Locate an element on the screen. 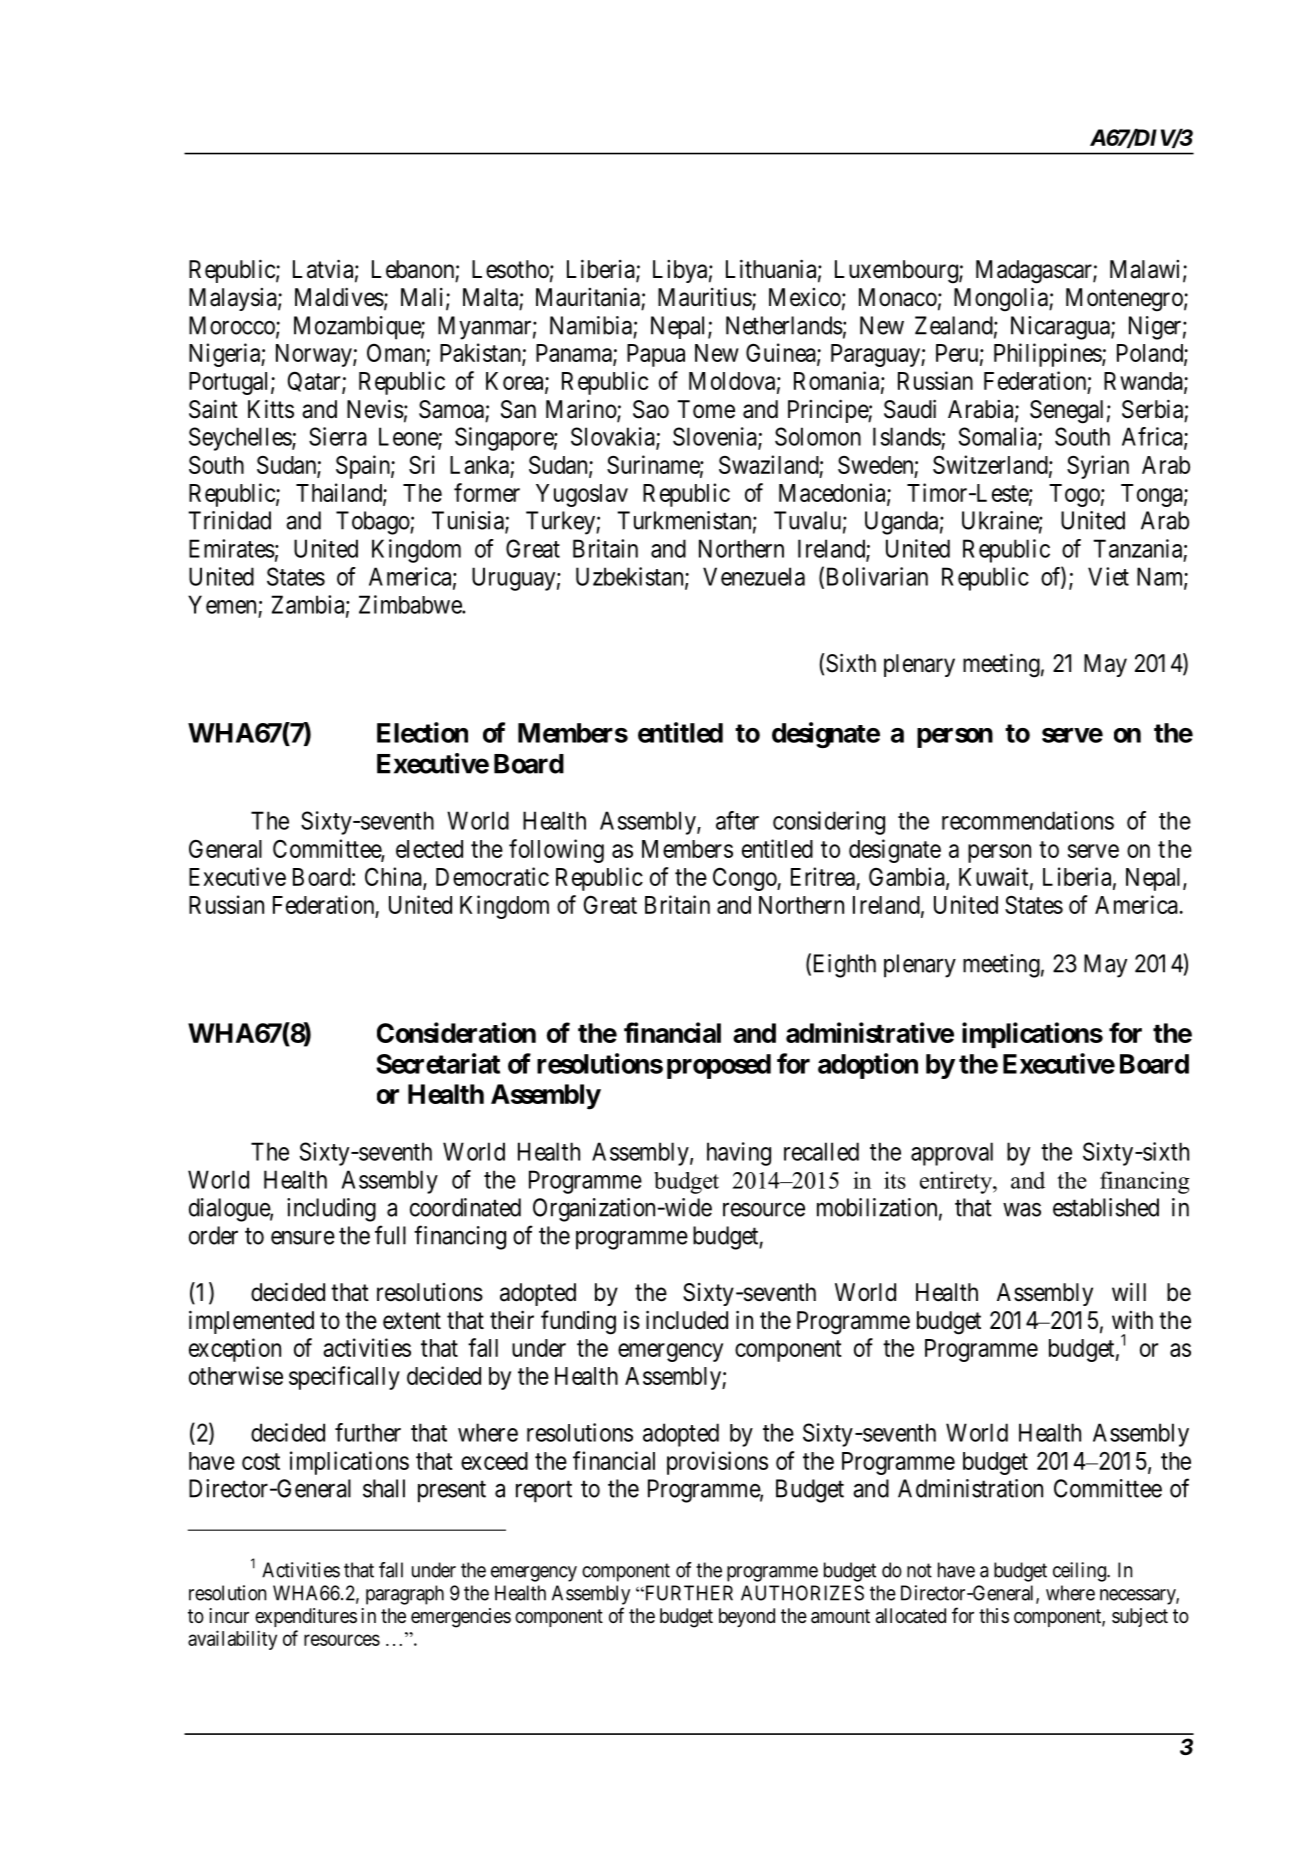 This screenshot has height=1860, width=1315. Papua is located at coordinates (656, 355).
